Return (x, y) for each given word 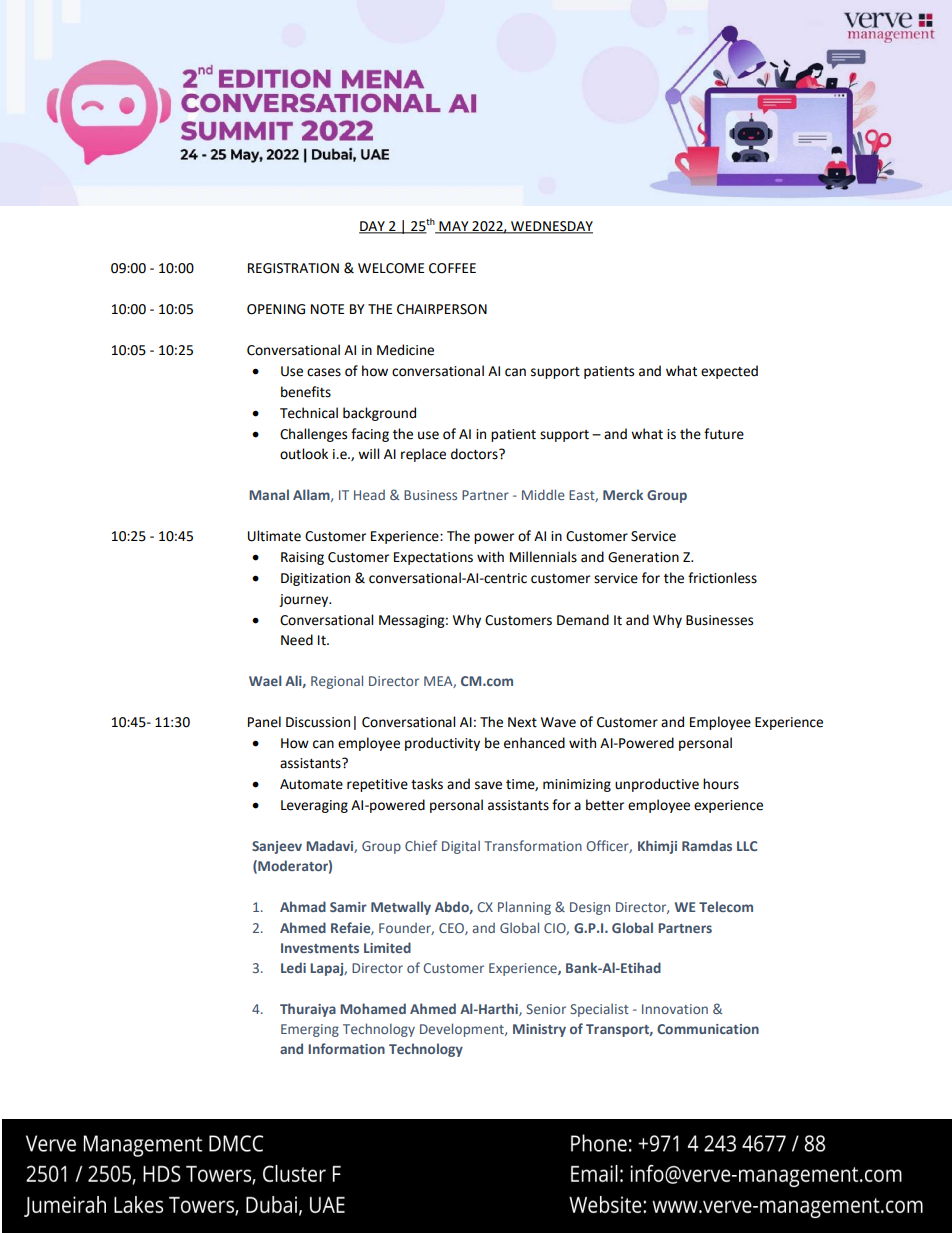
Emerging (310, 1030)
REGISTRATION (293, 268)
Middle (543, 494)
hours (721, 784)
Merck (623, 494)
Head (369, 495)
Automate (311, 784)
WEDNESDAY (551, 227)
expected (729, 372)
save (488, 785)
